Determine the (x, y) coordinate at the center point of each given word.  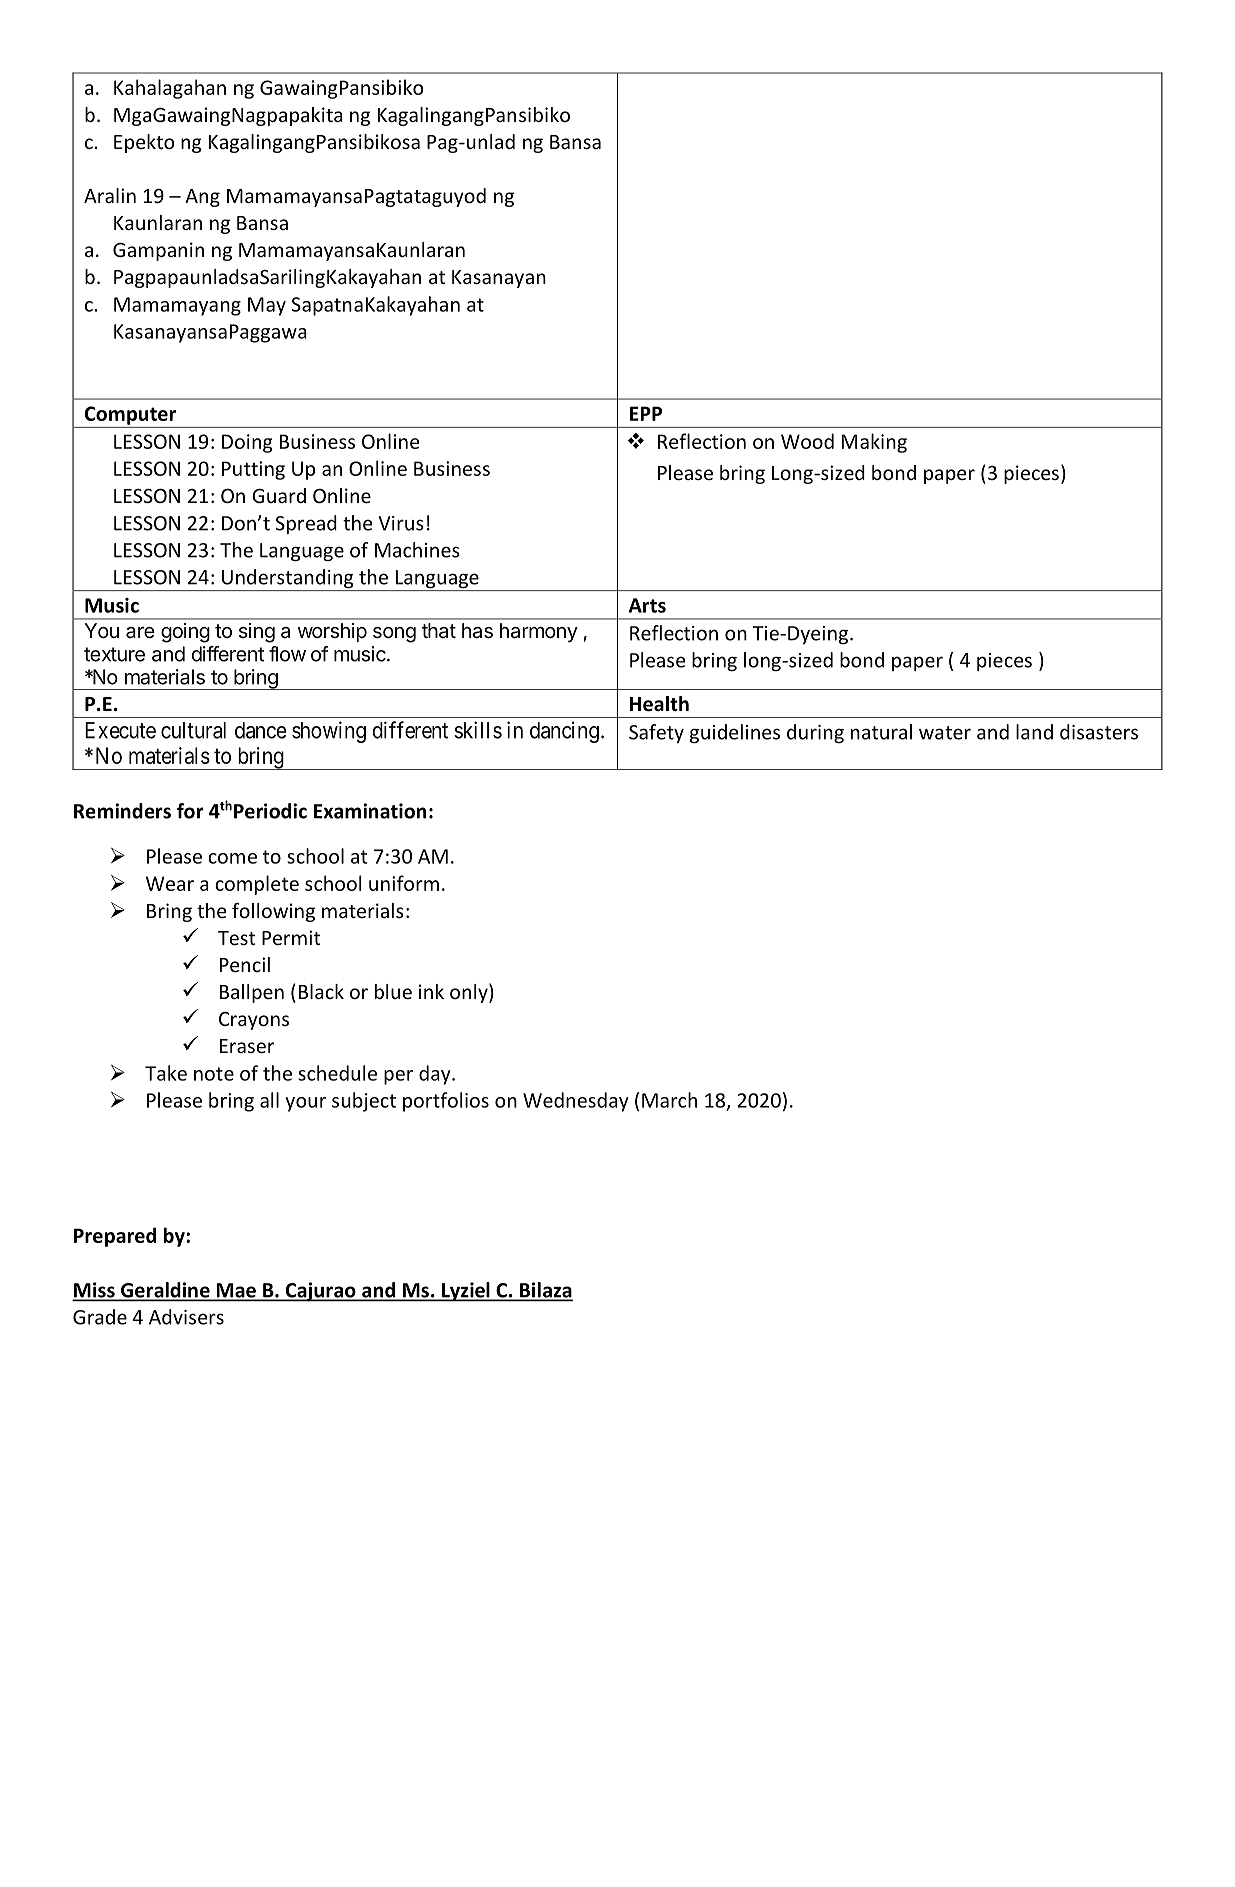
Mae (236, 1291)
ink (431, 991)
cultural (193, 730)
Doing (247, 443)
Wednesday (576, 1102)
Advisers (186, 1317)
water (945, 733)
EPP (646, 413)
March (669, 1100)
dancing (564, 732)
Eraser (247, 1046)
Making (874, 443)
